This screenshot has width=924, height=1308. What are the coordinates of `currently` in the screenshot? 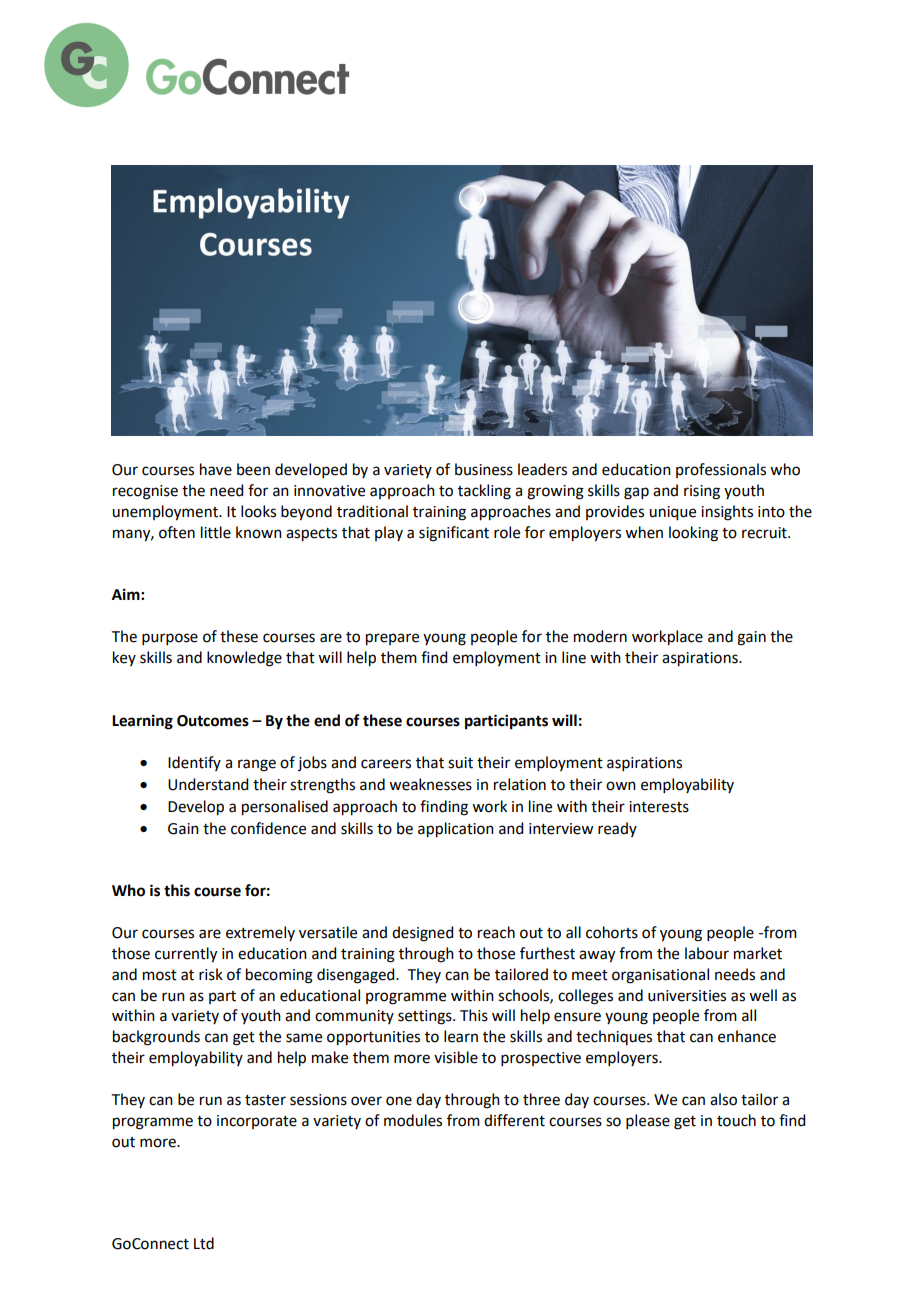 It's located at (186, 955).
